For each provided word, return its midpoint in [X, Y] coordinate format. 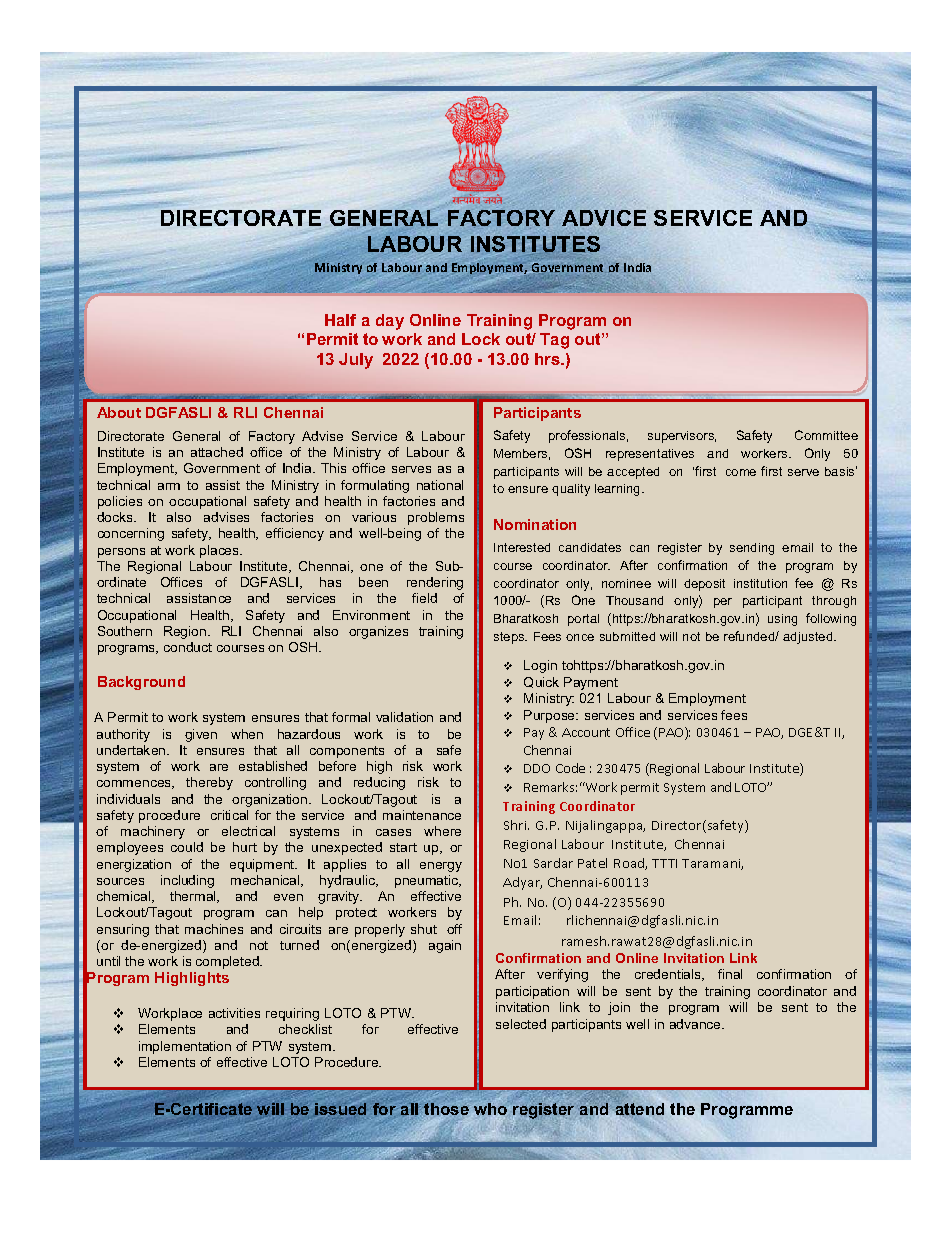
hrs [548, 359]
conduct [188, 647]
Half [340, 320]
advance [696, 1024]
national [440, 485]
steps [510, 638]
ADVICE [604, 218]
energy [441, 867]
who [491, 1108]
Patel [592, 863]
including [187, 881]
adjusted [809, 638]
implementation [185, 1047]
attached [217, 452]
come [741, 472]
